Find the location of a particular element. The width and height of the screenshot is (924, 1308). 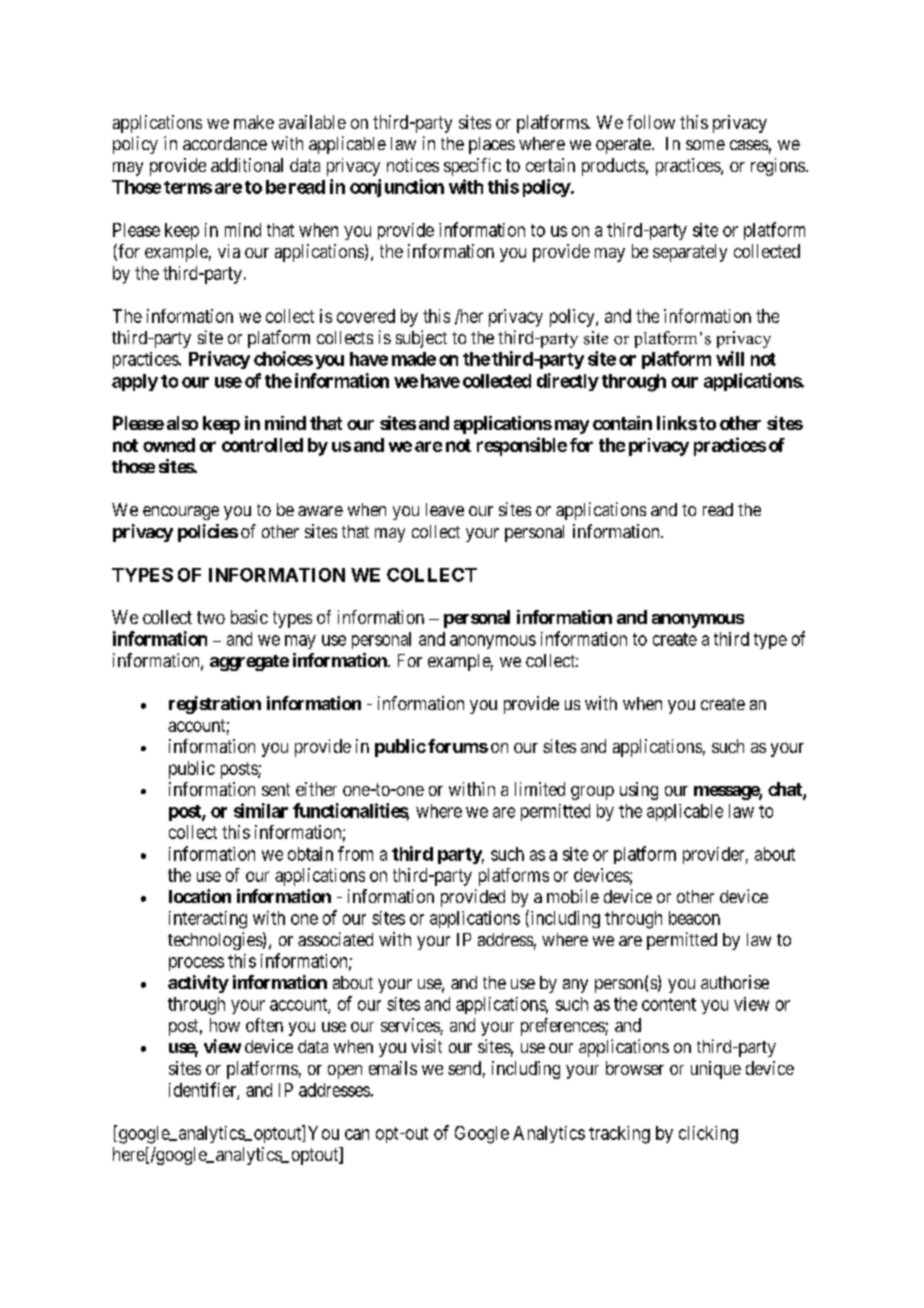

using is located at coordinates (639, 791).
